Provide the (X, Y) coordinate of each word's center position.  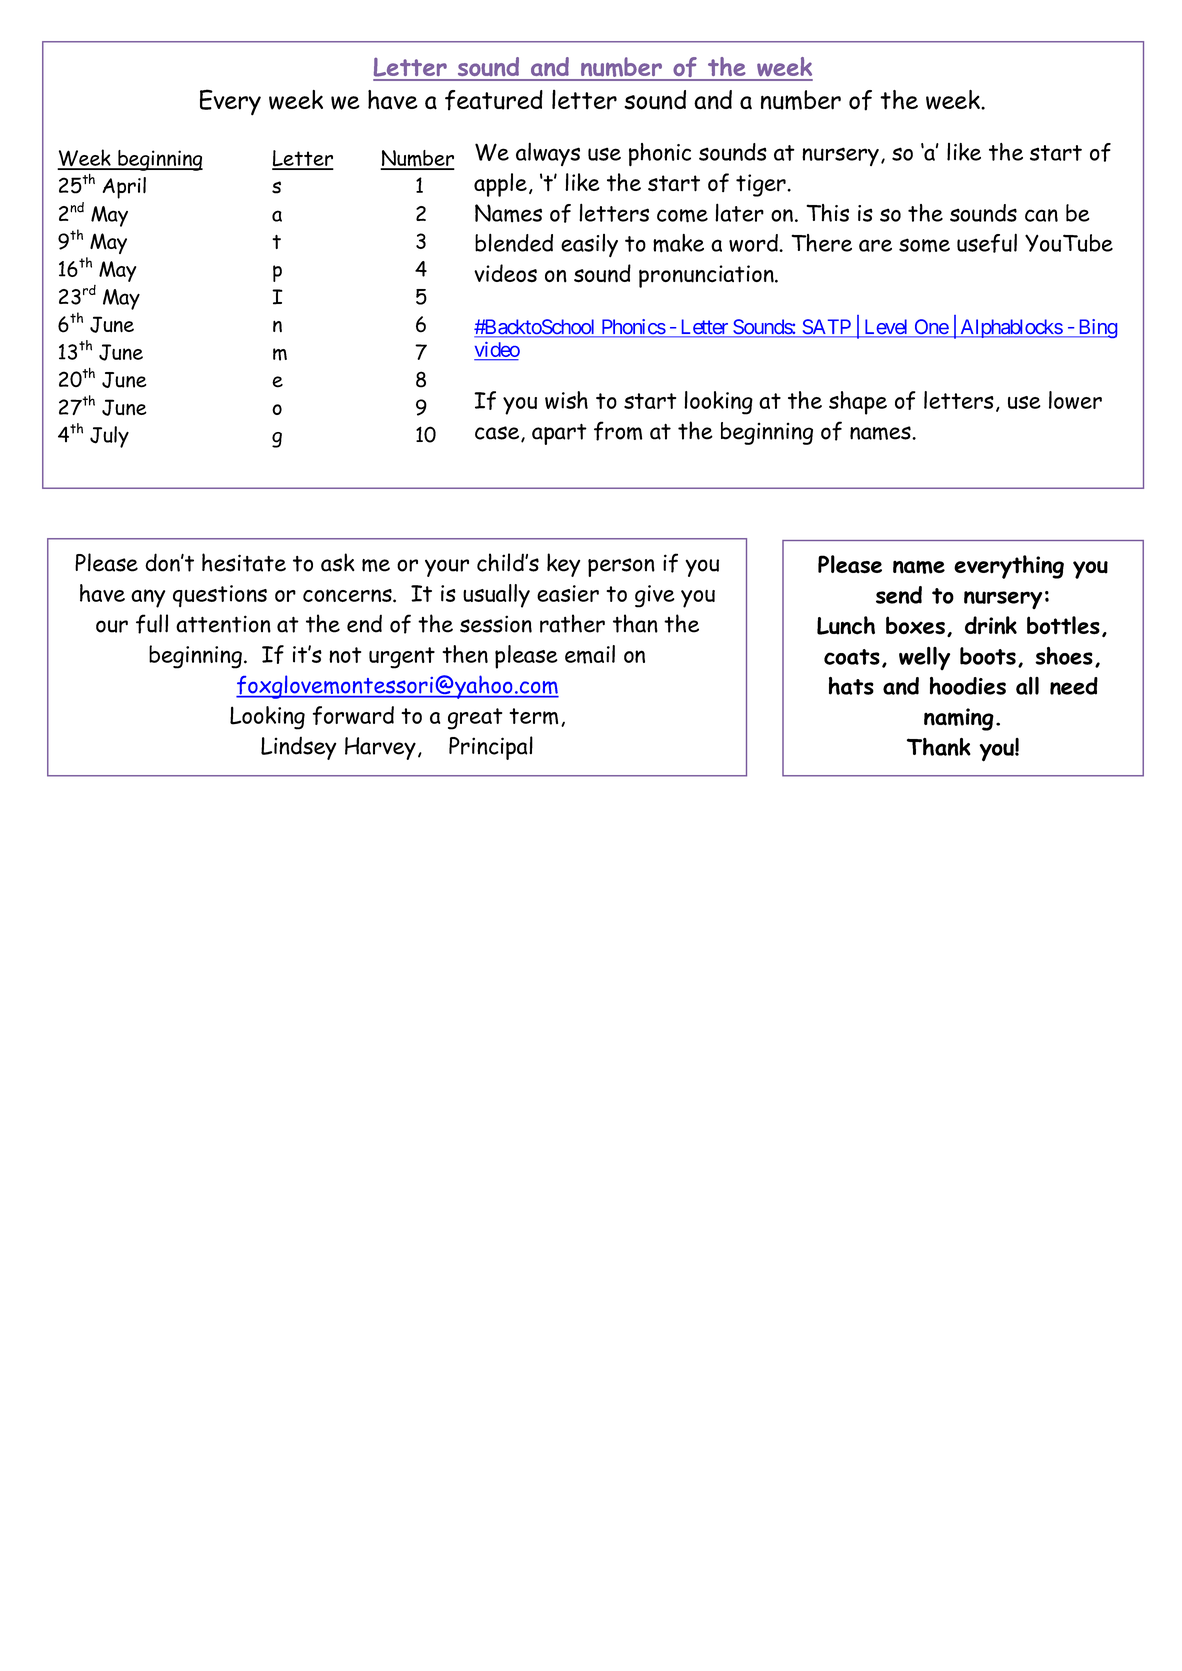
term (533, 716)
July (109, 437)
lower (1075, 400)
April (124, 188)
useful (987, 243)
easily (589, 246)
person (621, 567)
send (899, 595)
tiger (762, 185)
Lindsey (298, 748)
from (618, 431)
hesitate (244, 562)
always (548, 154)
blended (514, 242)
